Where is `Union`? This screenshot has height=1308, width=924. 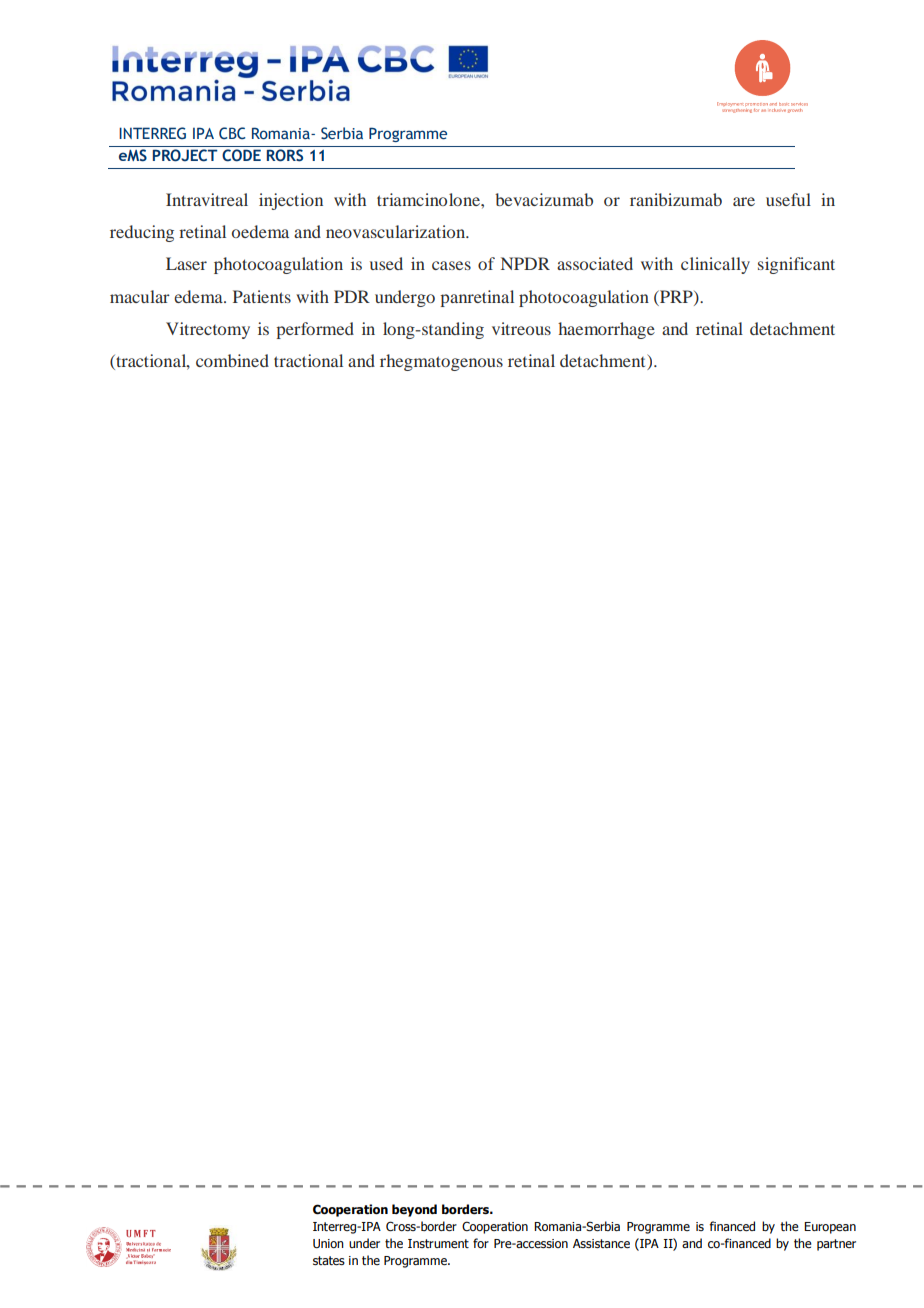
Union is located at coordinates (328, 1243).
